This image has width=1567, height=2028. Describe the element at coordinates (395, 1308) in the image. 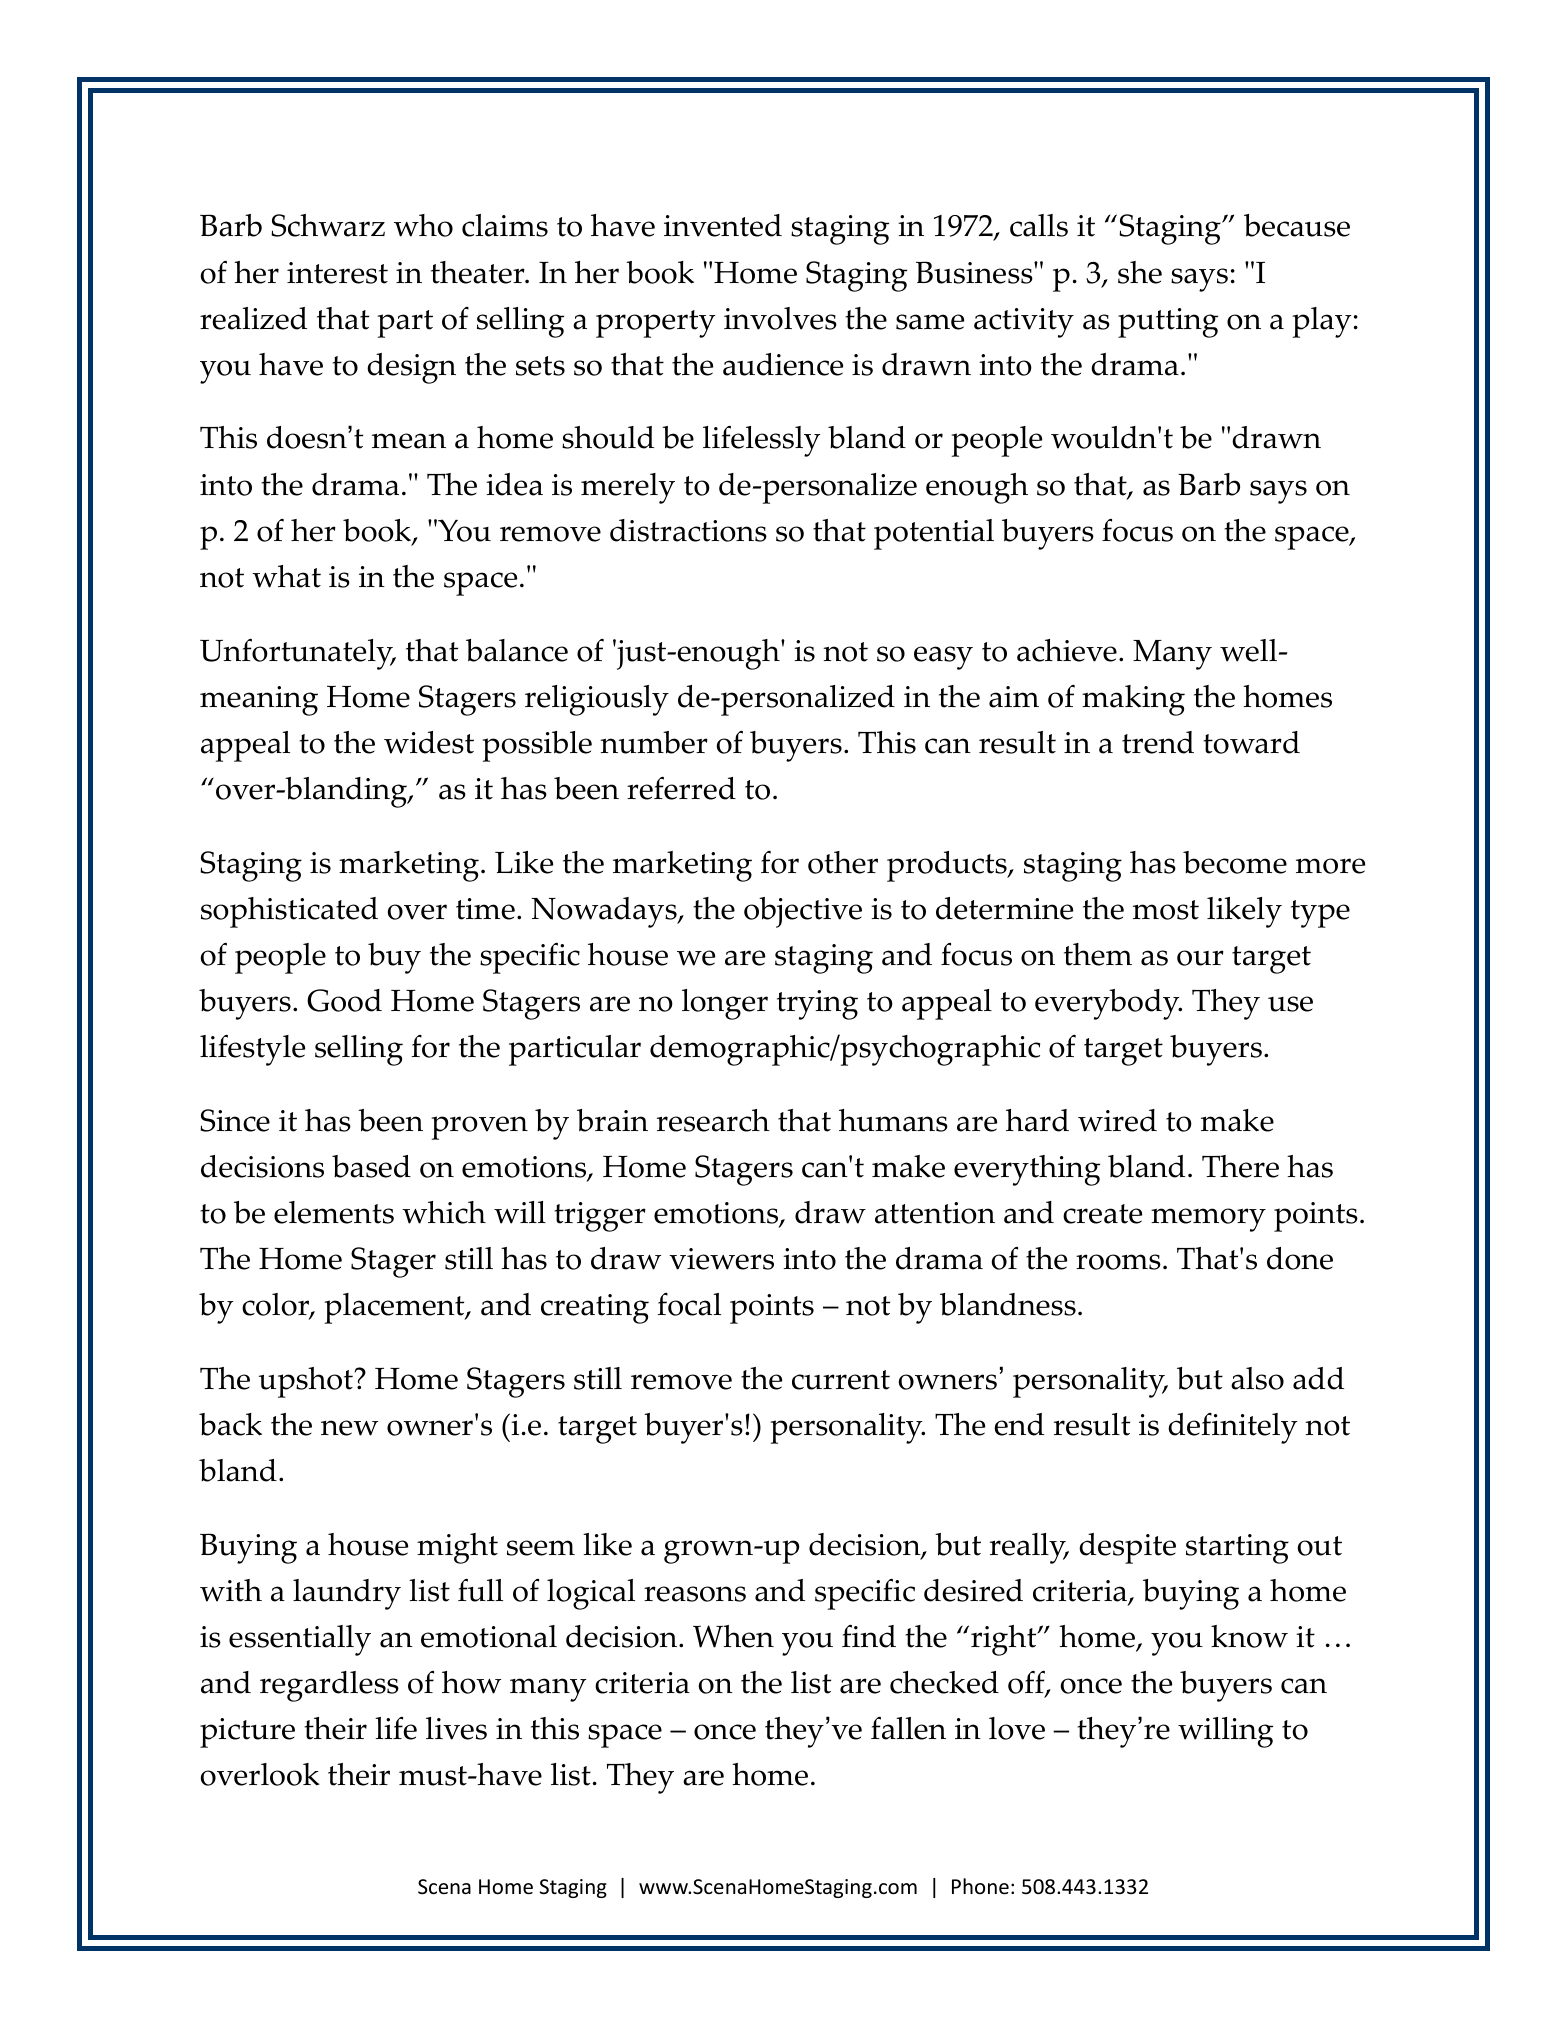

I see `placement` at that location.
